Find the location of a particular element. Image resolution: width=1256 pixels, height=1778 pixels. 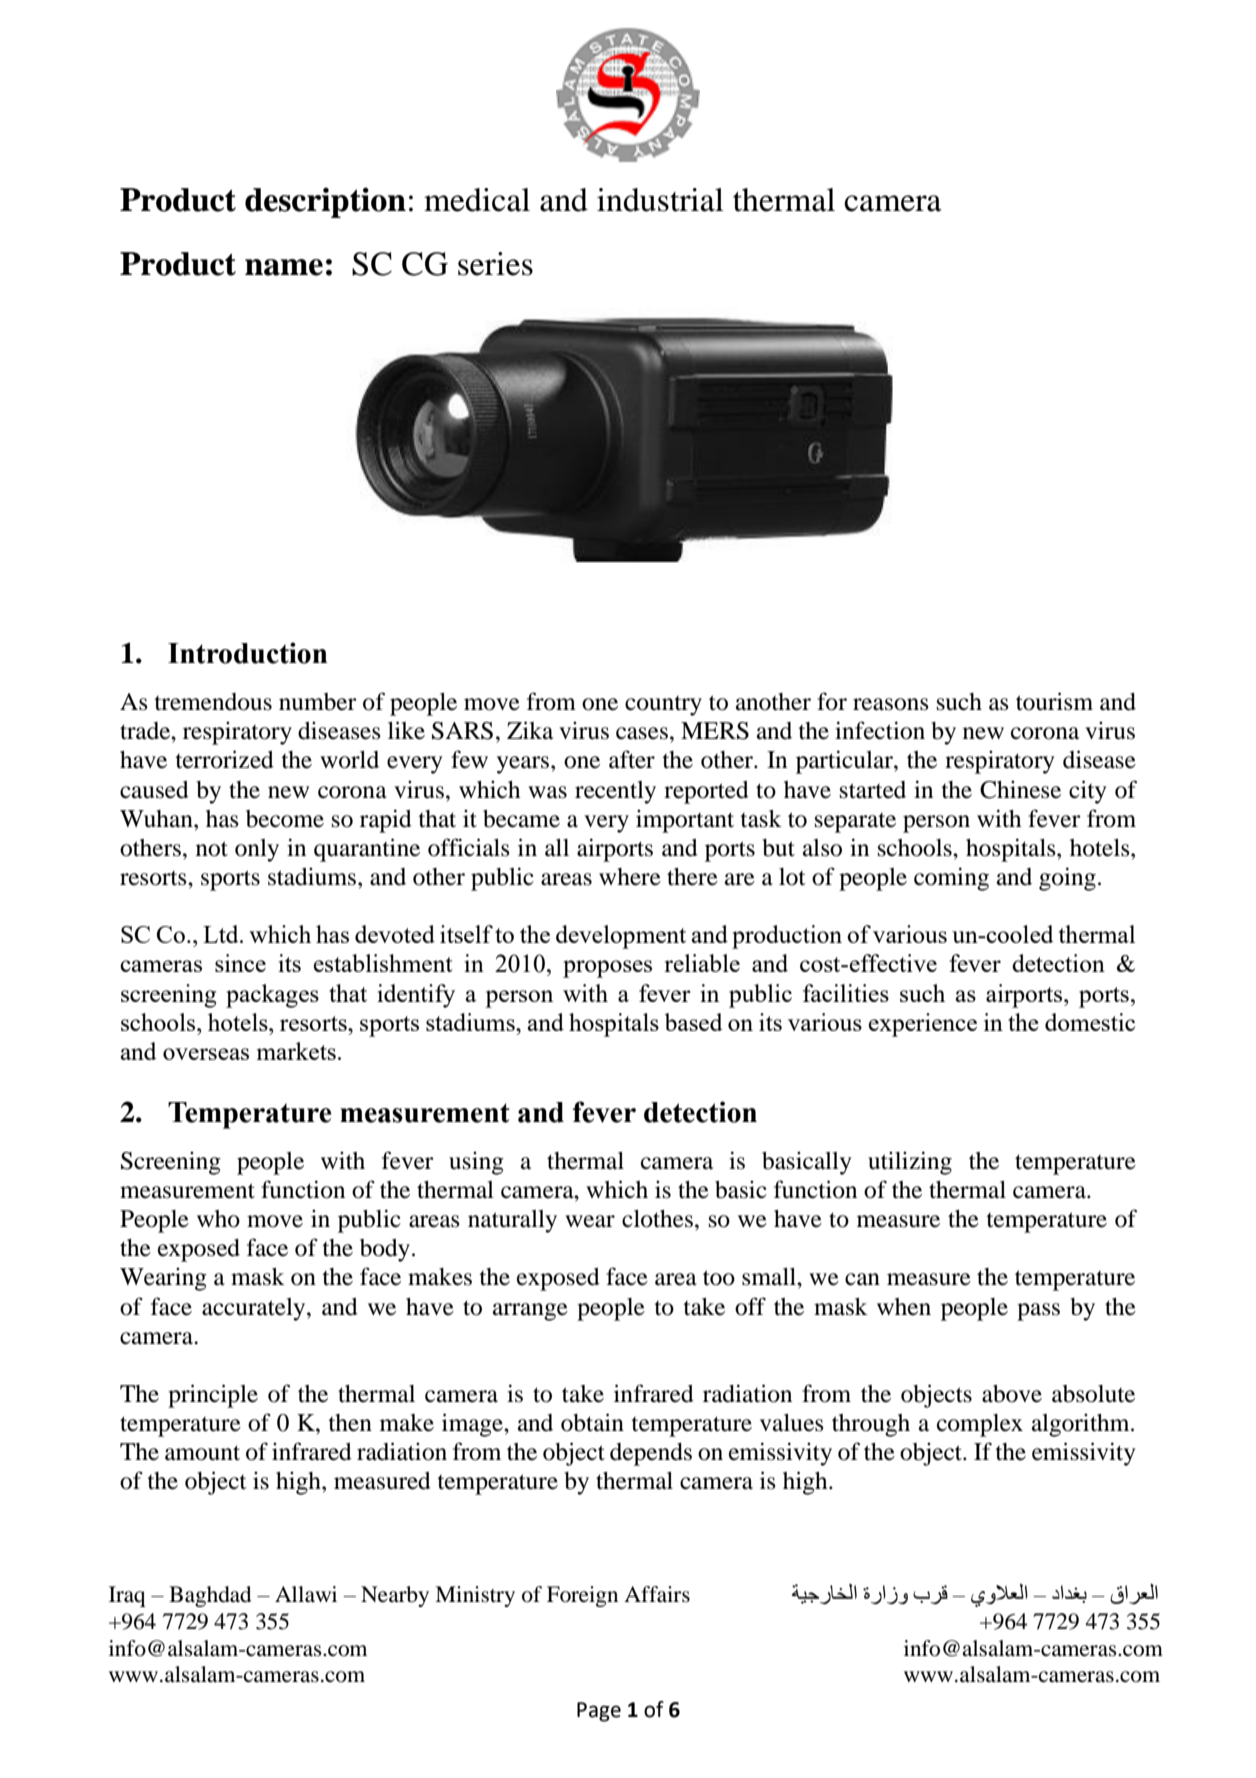

series is located at coordinates (495, 264).
